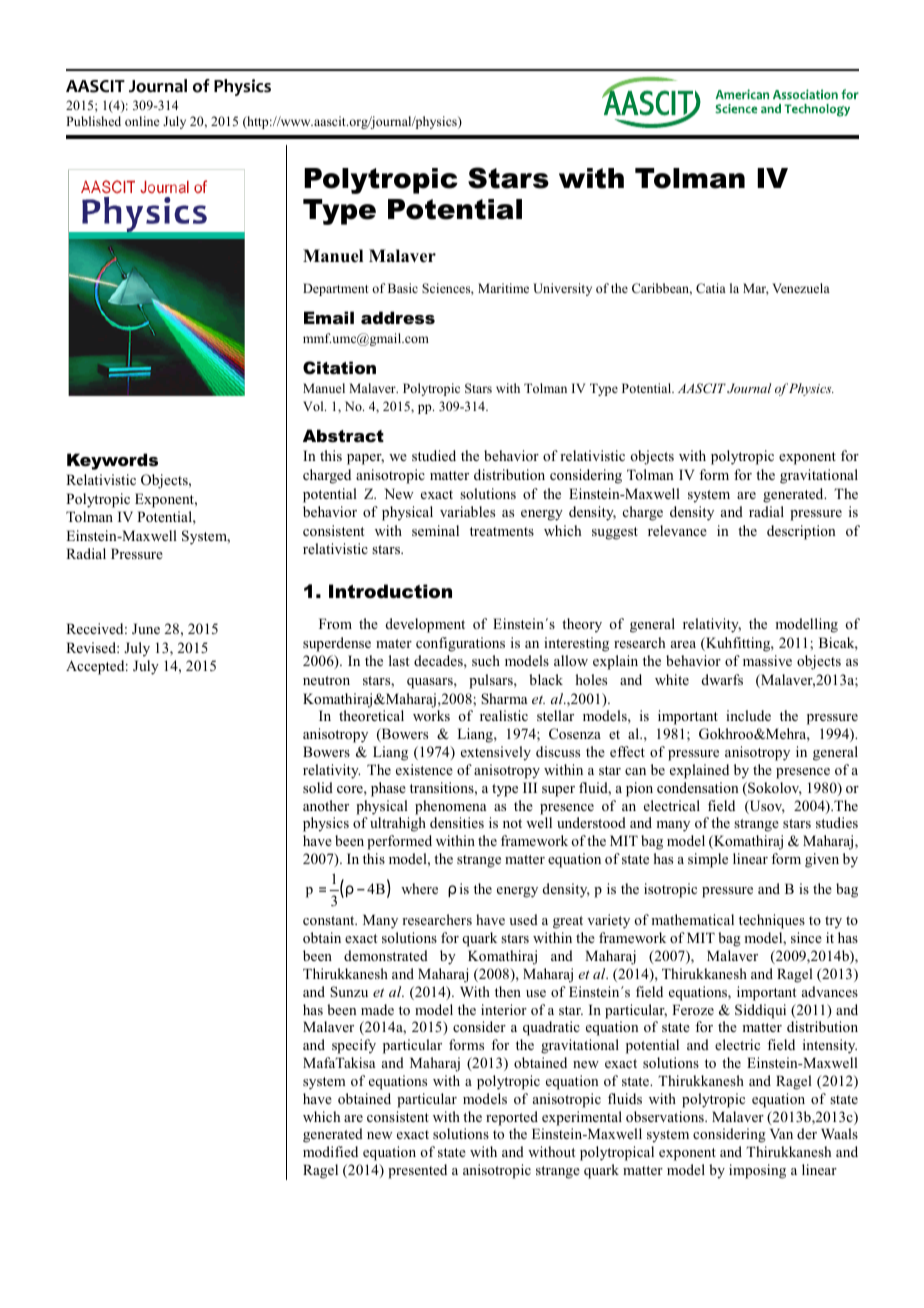 The height and width of the image is (1308, 924). What do you see at coordinates (142, 121) in the image?
I see `online` at bounding box center [142, 121].
